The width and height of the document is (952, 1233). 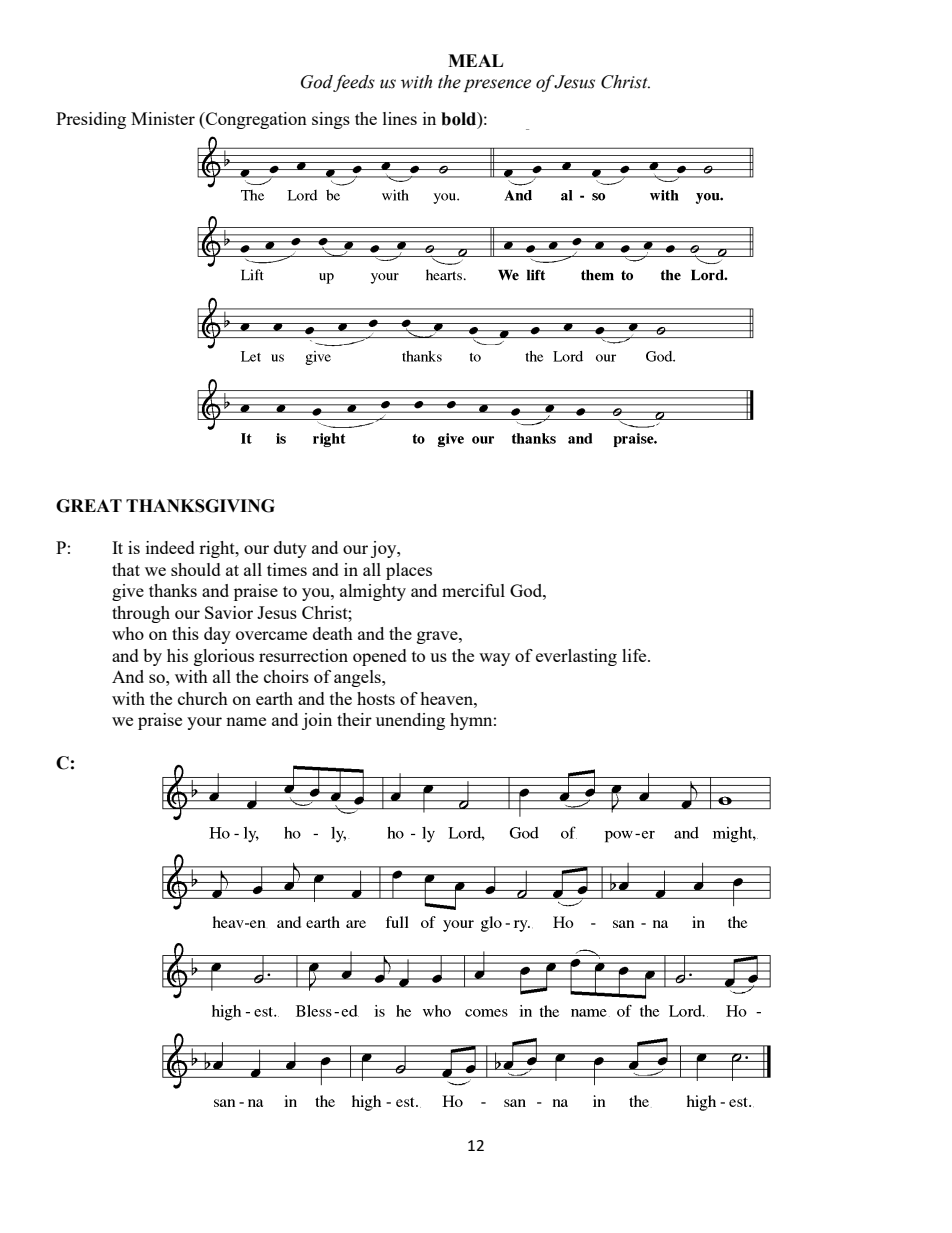 I want to click on presence, so click(x=497, y=85).
